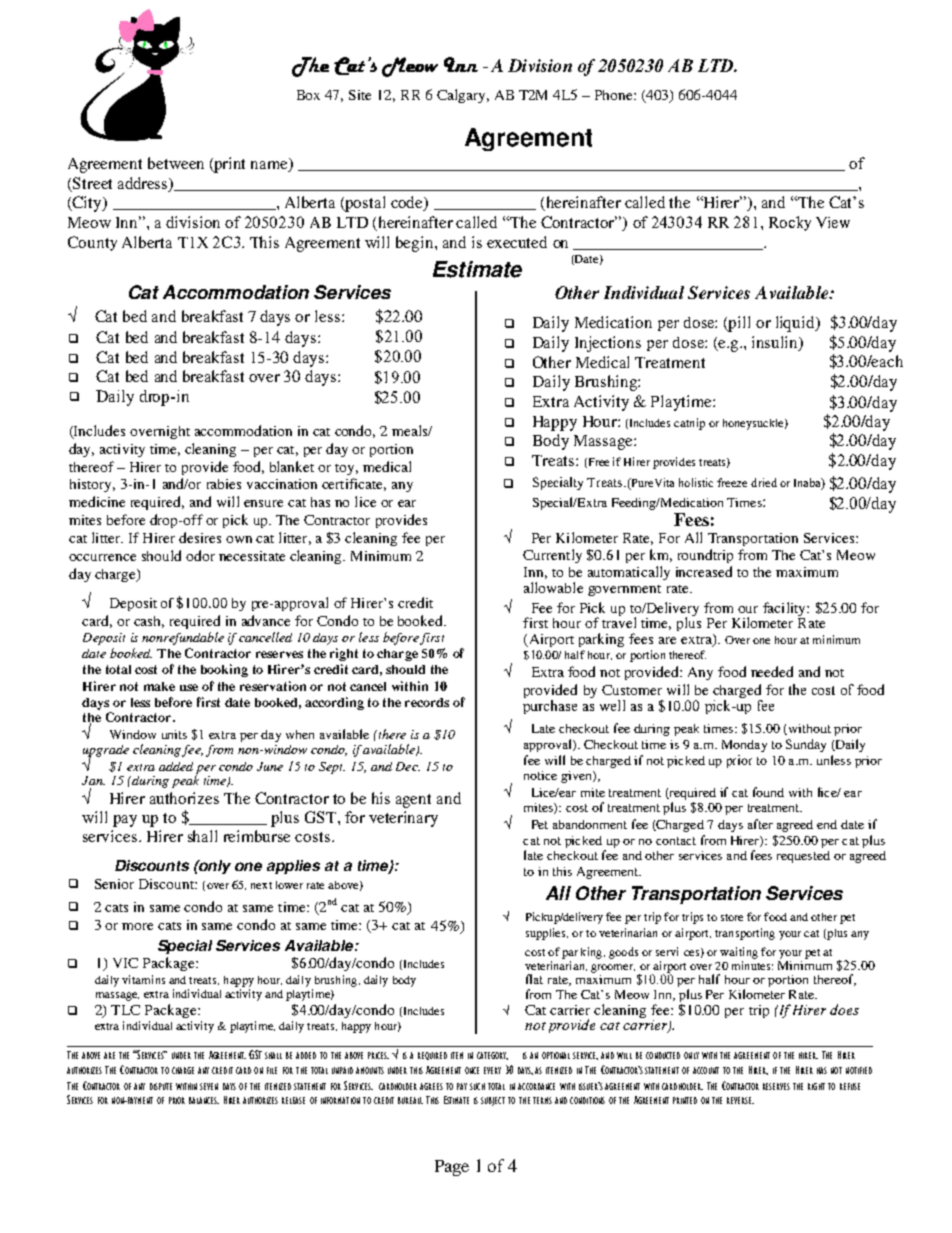 Image resolution: width=952 pixels, height=1233 pixels. Describe the element at coordinates (204, 1100) in the screenshot. I see `BALANCES` at that location.
